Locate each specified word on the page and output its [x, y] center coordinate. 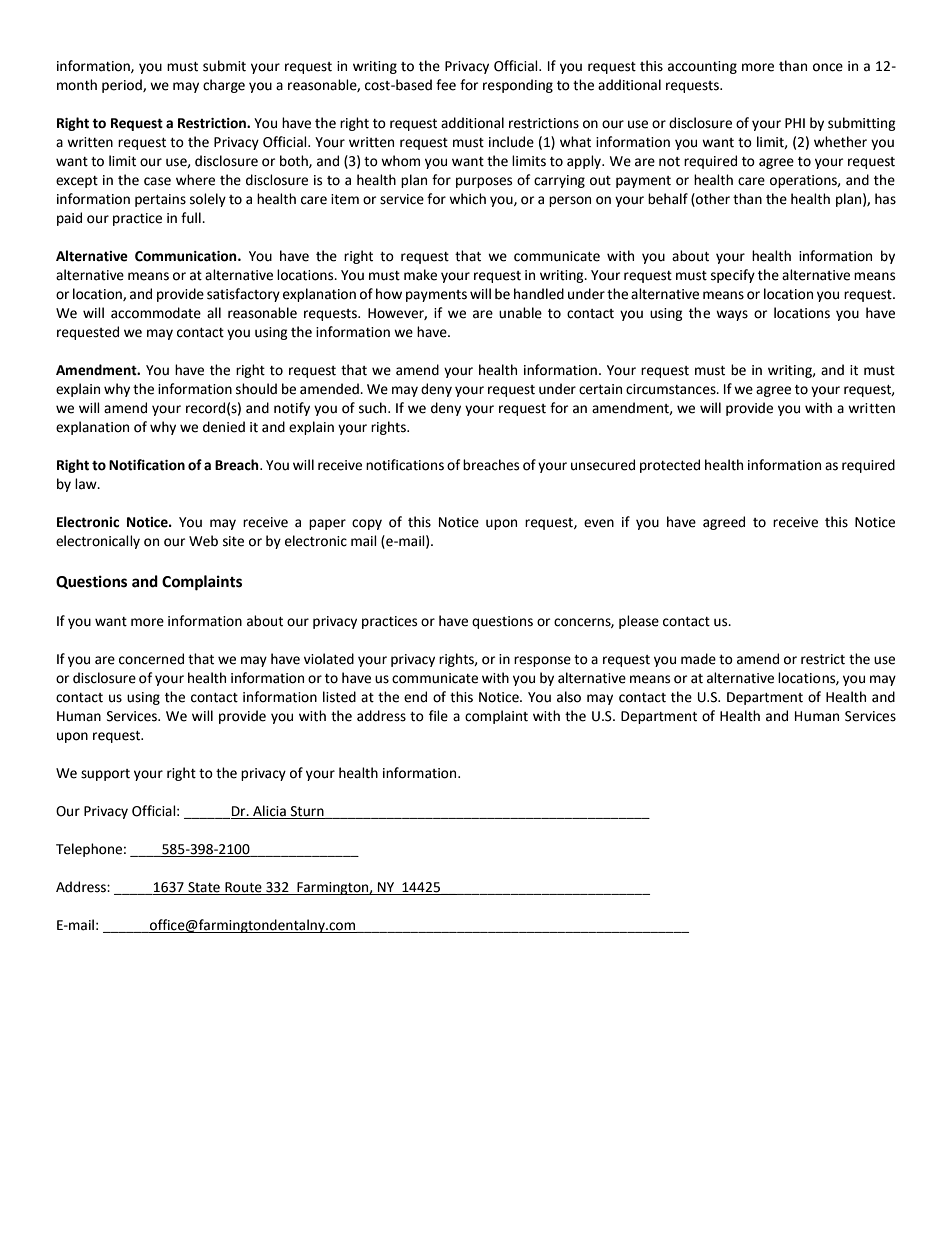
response [542, 661]
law [87, 484]
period [123, 86]
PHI [795, 123]
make [420, 275]
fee [446, 85]
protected [670, 466]
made [698, 659]
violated [329, 659]
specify [733, 276]
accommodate [156, 313]
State [204, 888]
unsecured [603, 465]
